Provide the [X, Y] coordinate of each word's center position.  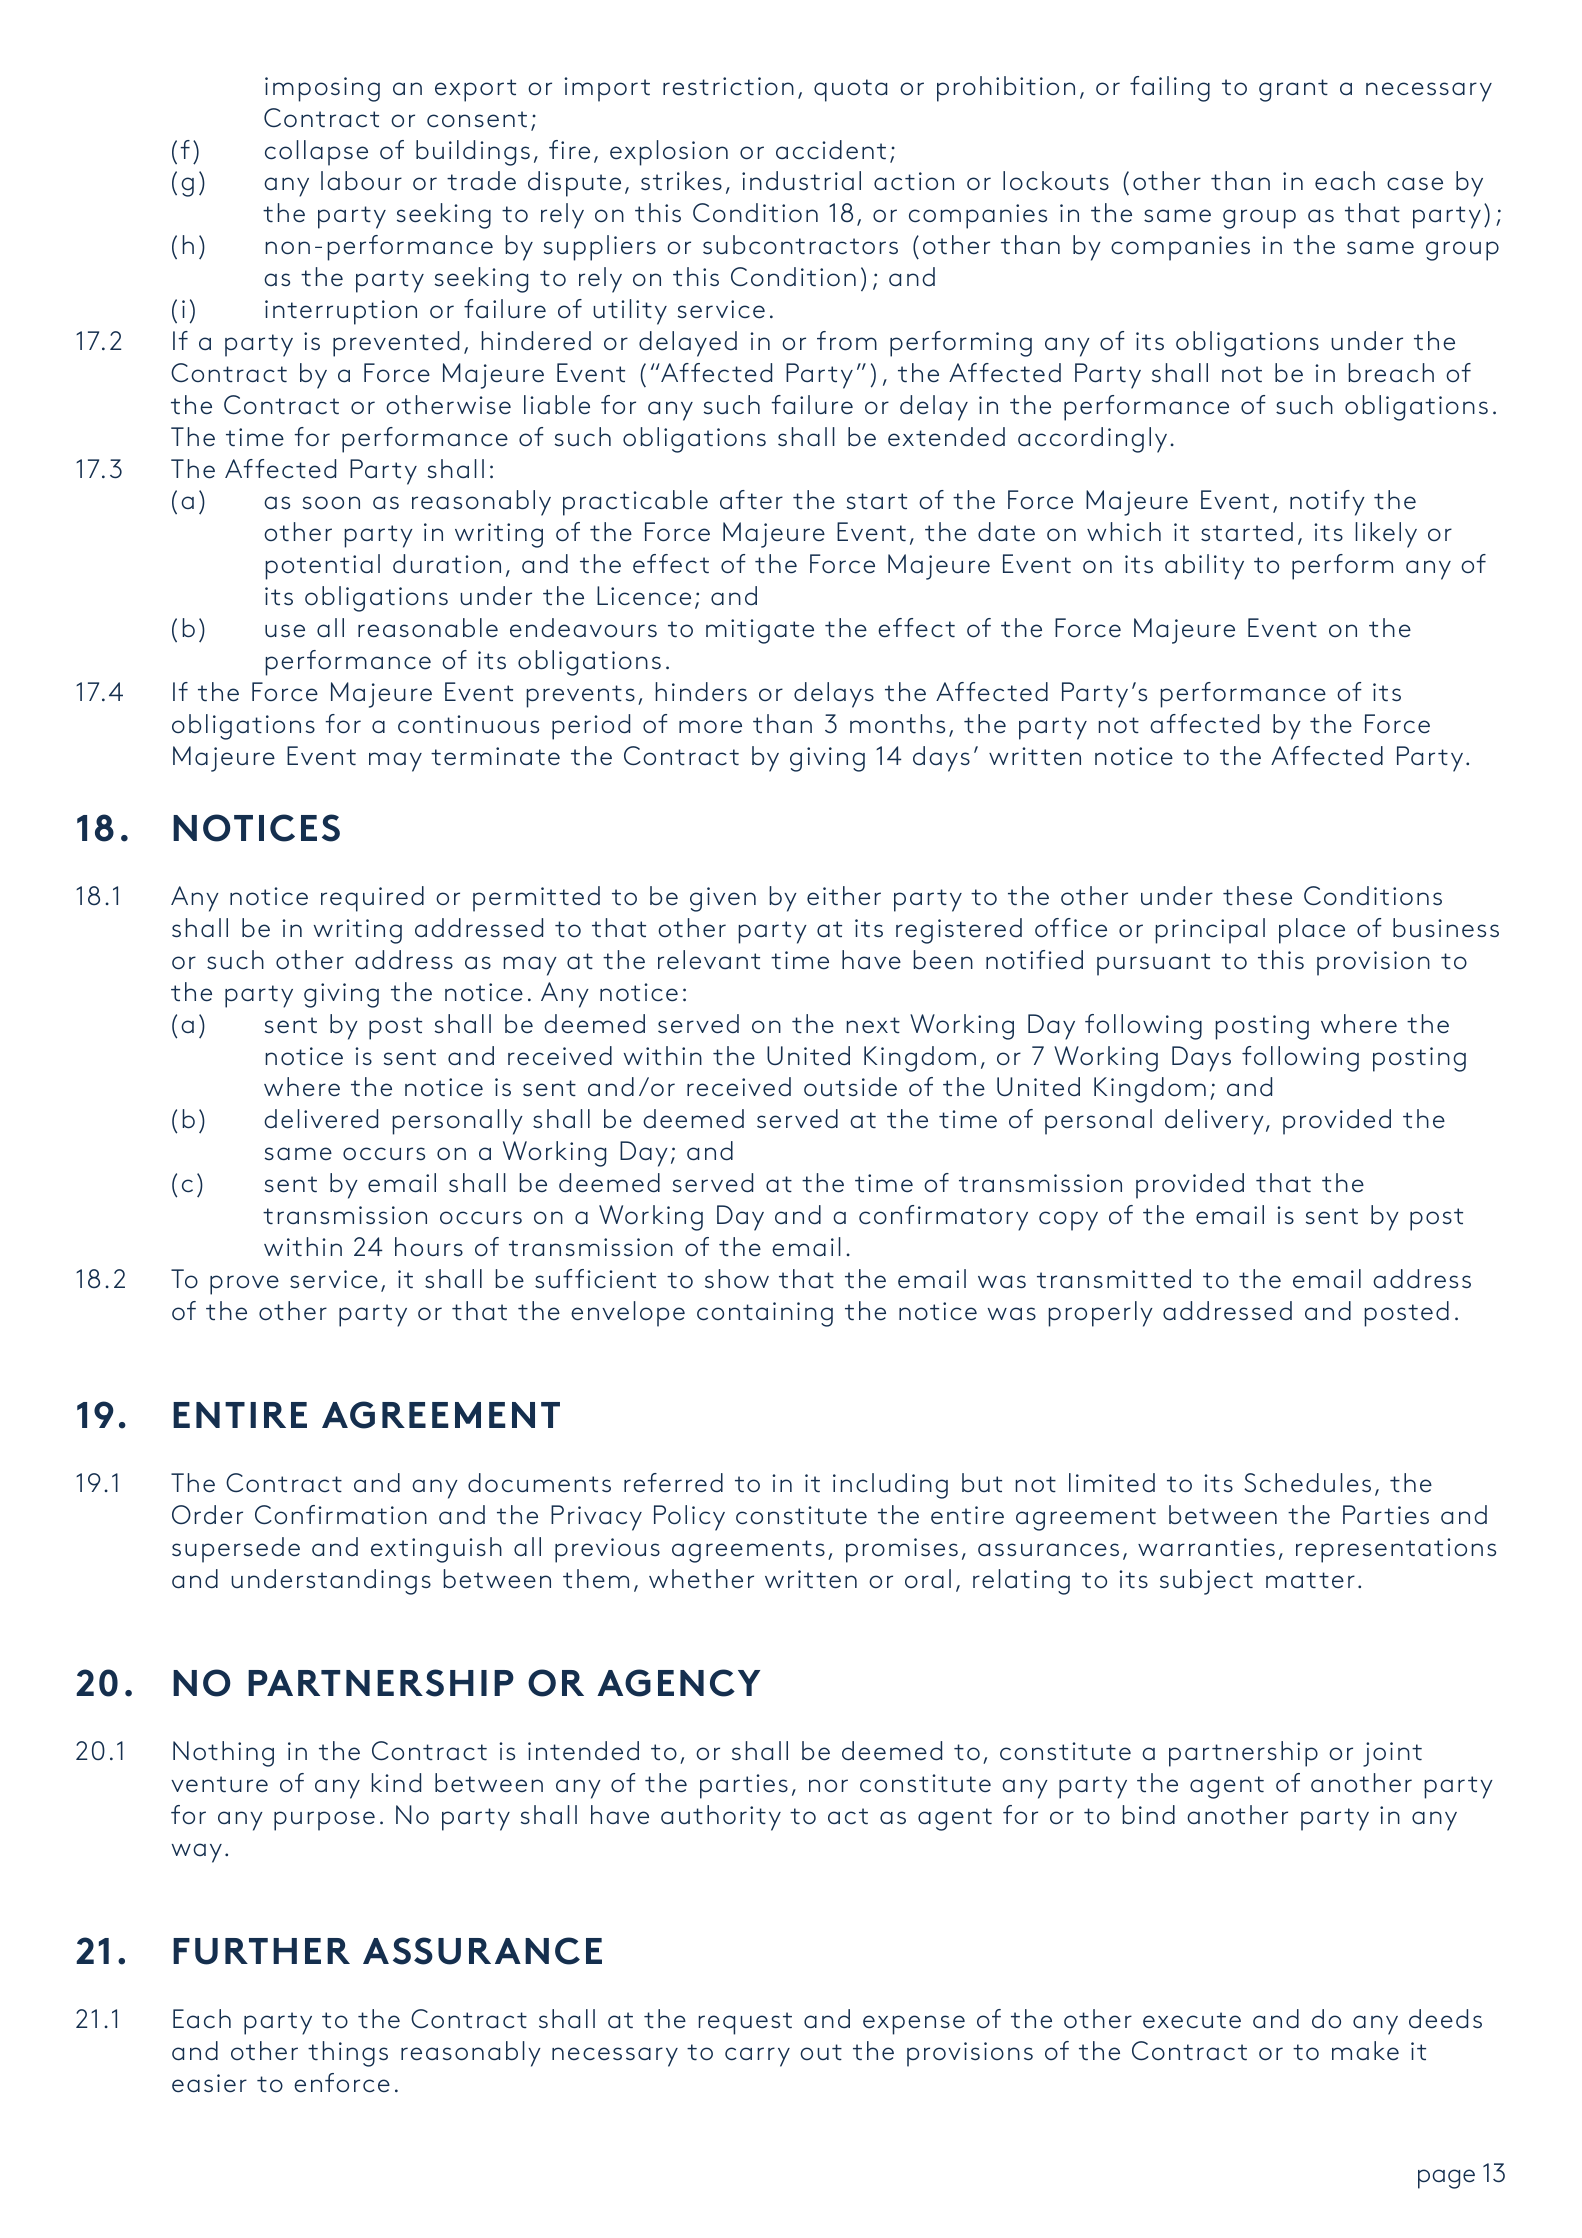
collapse [316, 153]
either [844, 896]
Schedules [1307, 1483]
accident [831, 150]
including [890, 1486]
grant [1293, 90]
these [1257, 896]
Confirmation [341, 1515]
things [348, 2054]
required [372, 899]
